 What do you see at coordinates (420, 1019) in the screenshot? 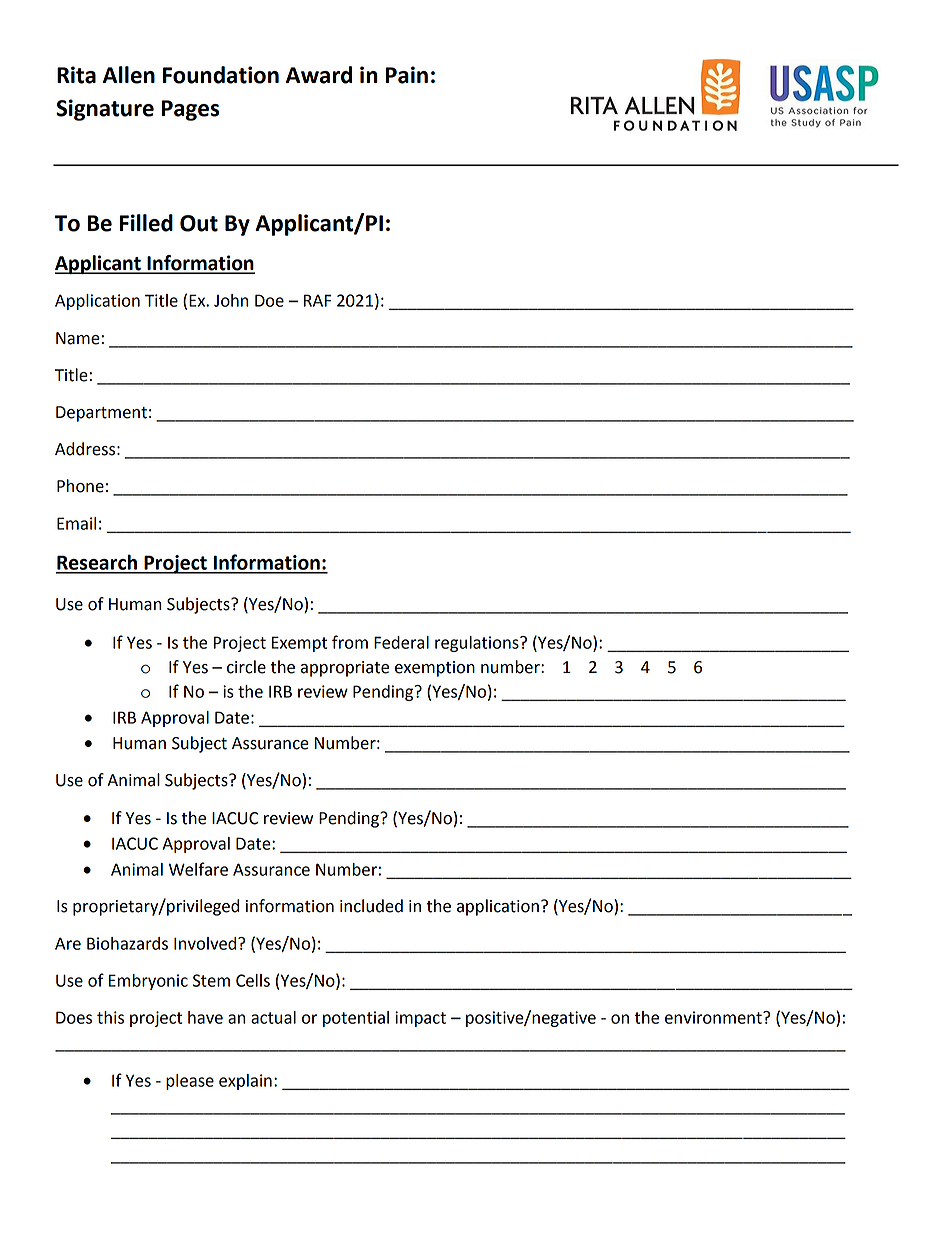
I see `impact` at bounding box center [420, 1019].
